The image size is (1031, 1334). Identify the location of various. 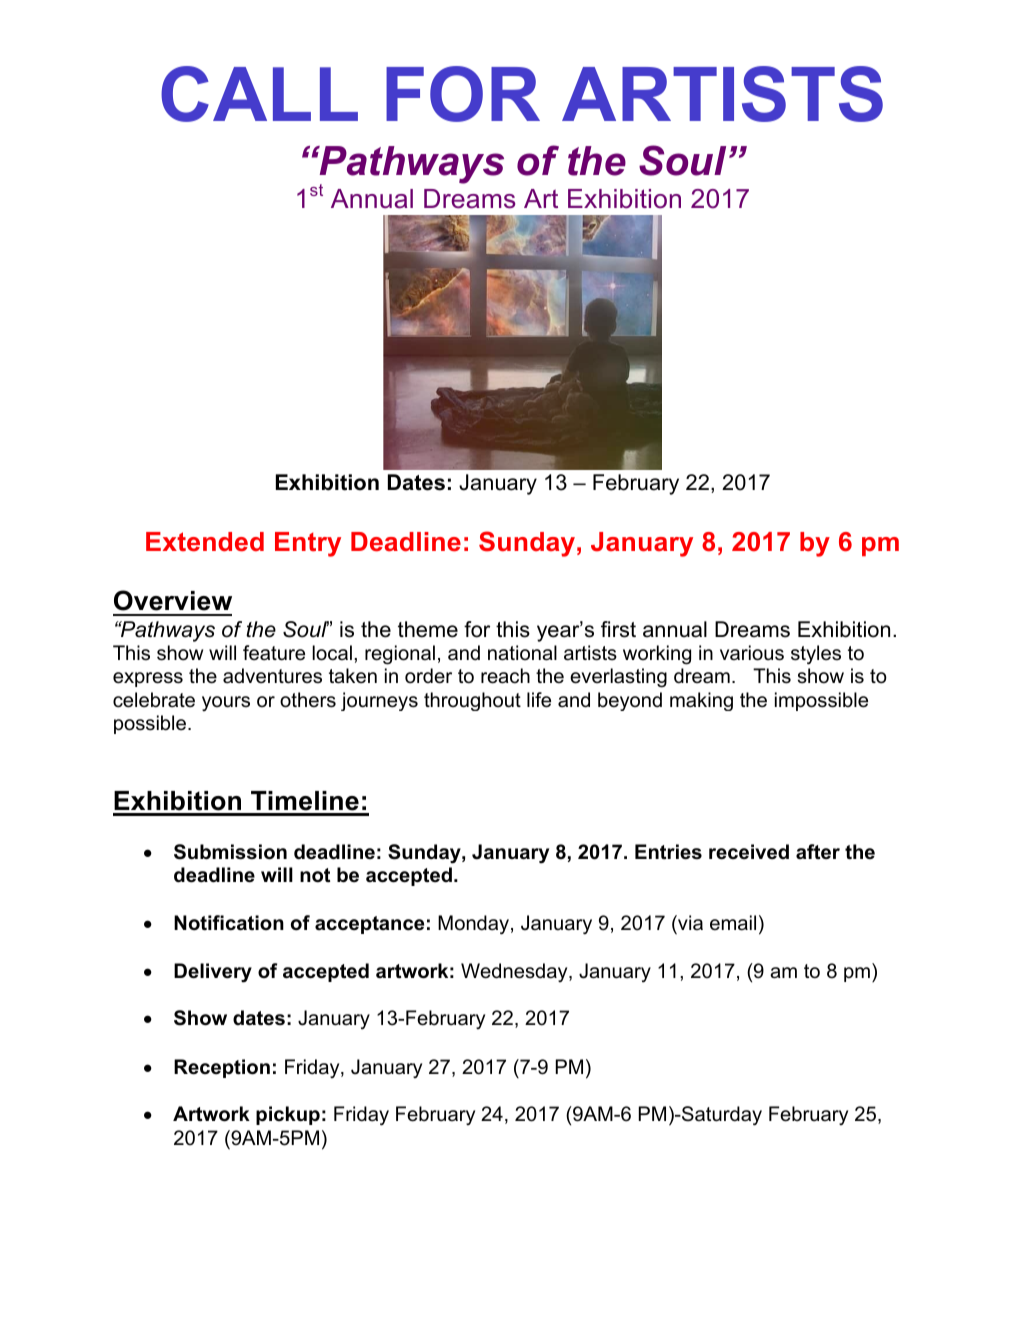
(752, 653).
